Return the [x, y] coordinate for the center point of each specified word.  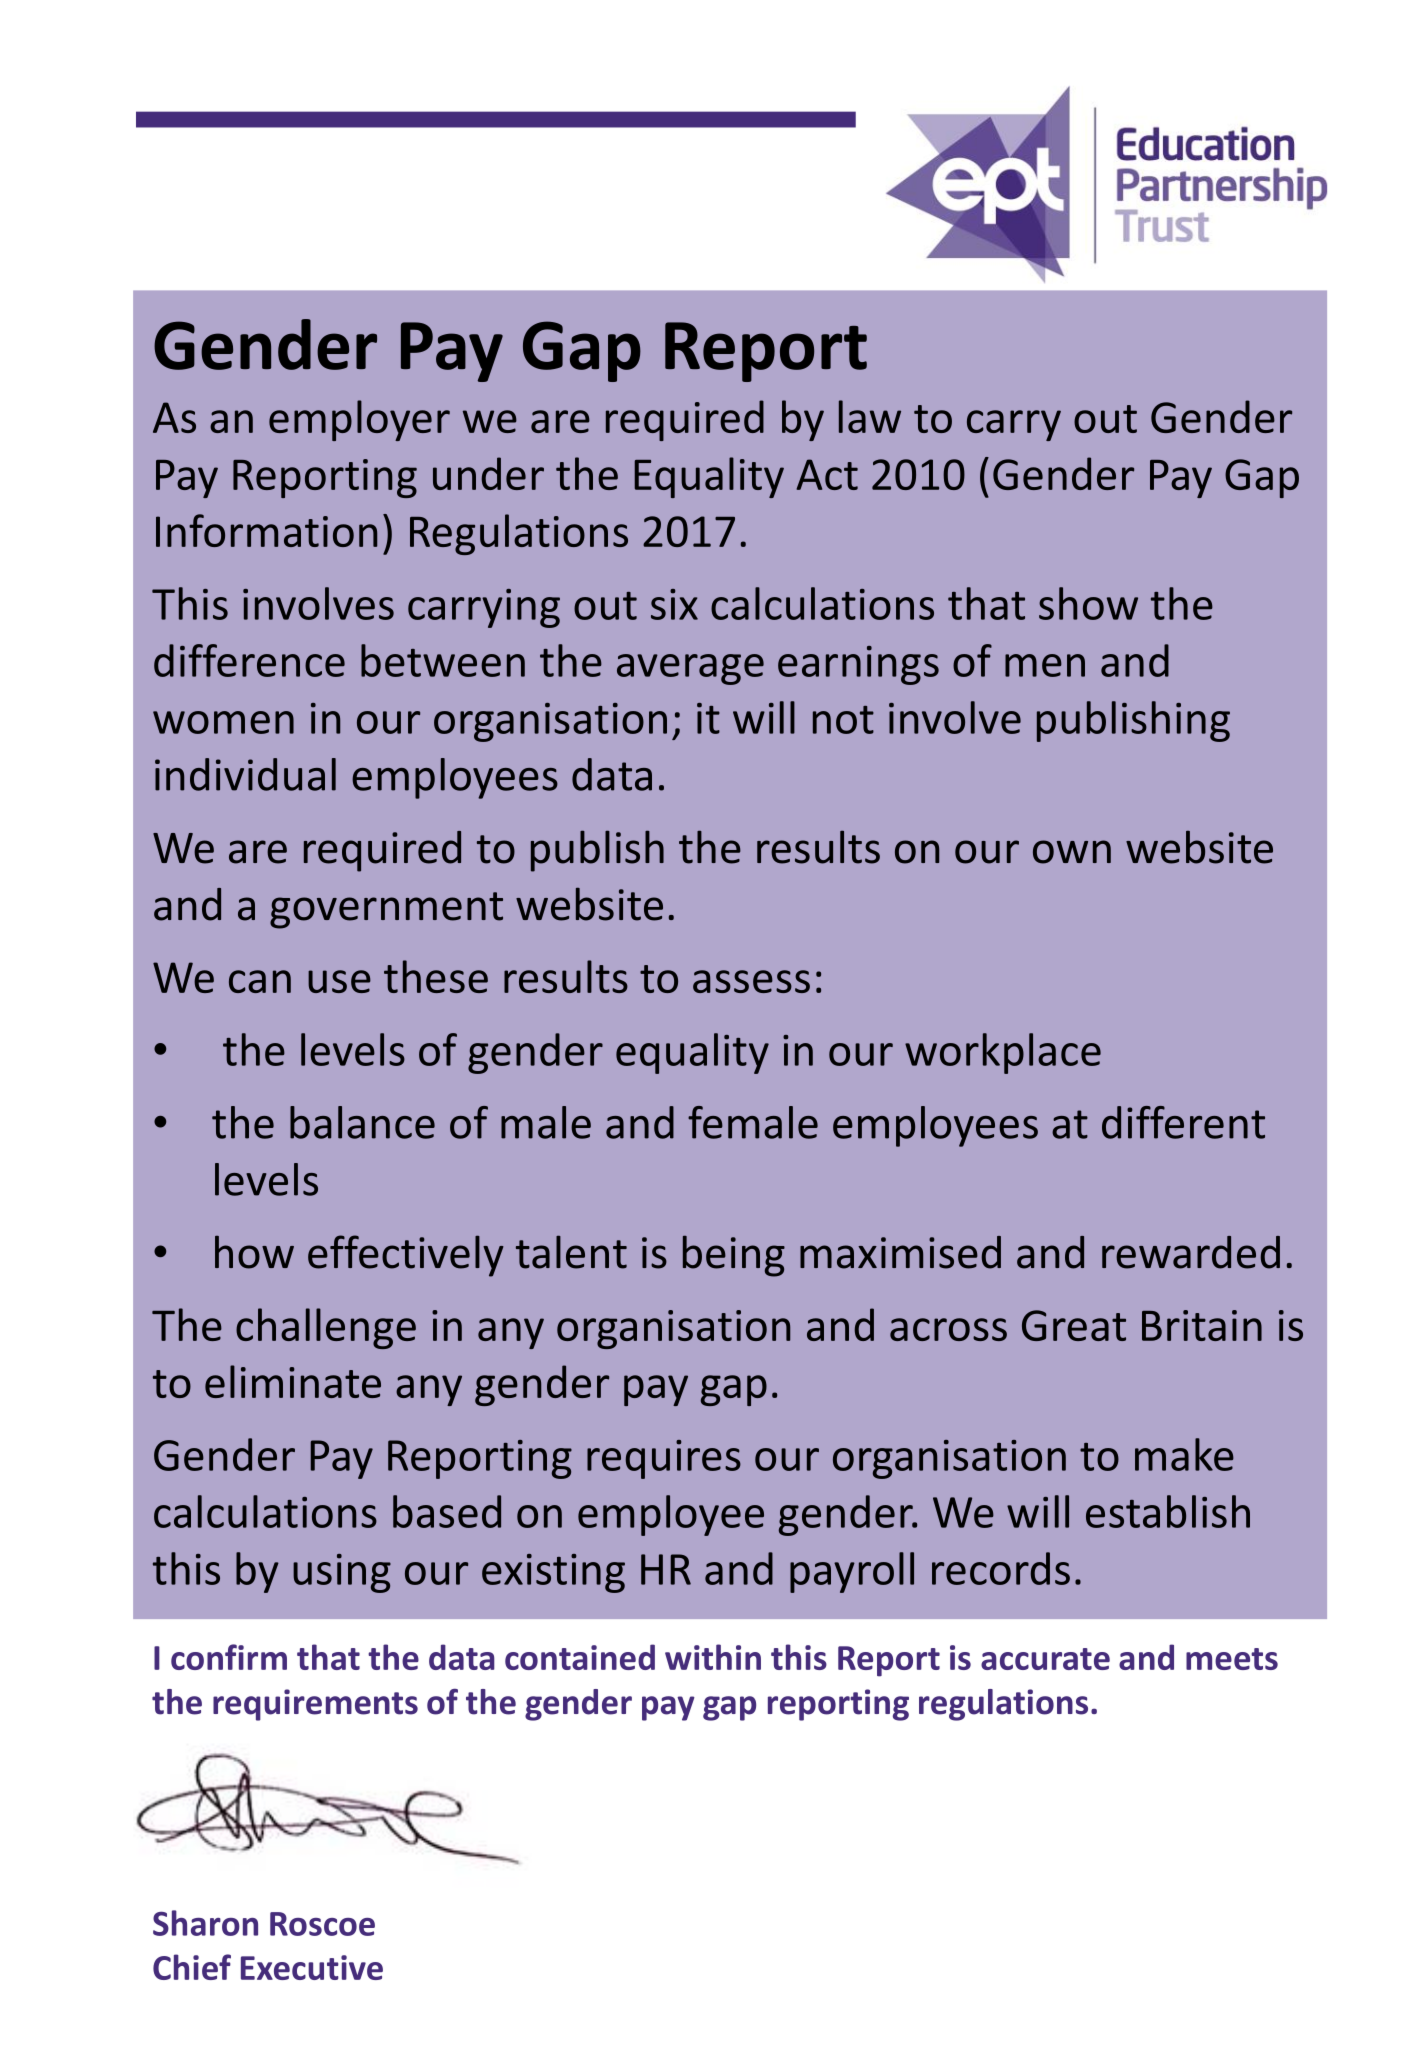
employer [359, 420]
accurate [1045, 1659]
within [713, 1657]
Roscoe [322, 1924]
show [1088, 603]
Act [827, 474]
